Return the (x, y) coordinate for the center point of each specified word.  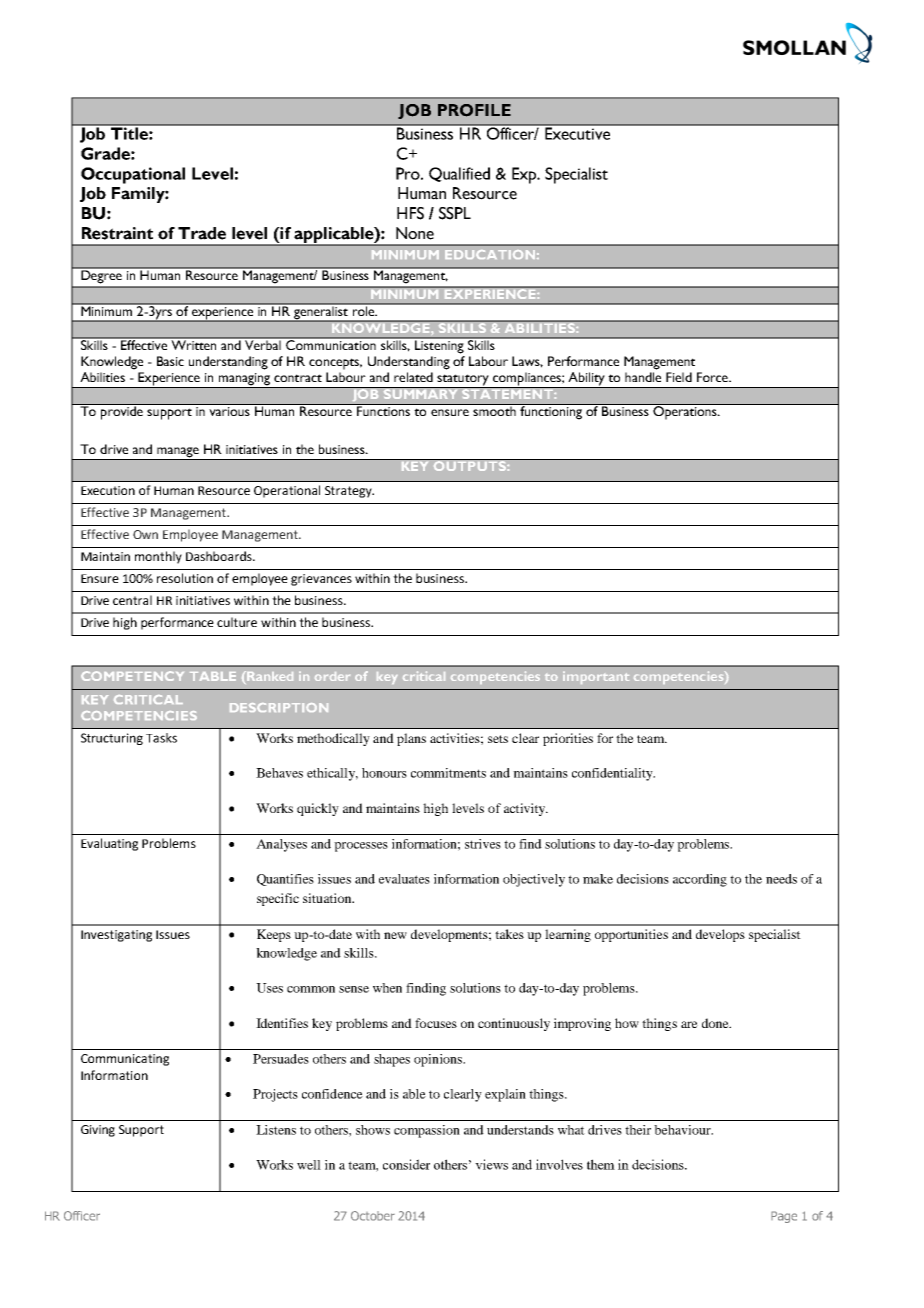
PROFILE (474, 110)
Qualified (459, 174)
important (596, 678)
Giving (98, 1131)
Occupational (133, 175)
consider (406, 1164)
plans (411, 739)
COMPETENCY (132, 676)
